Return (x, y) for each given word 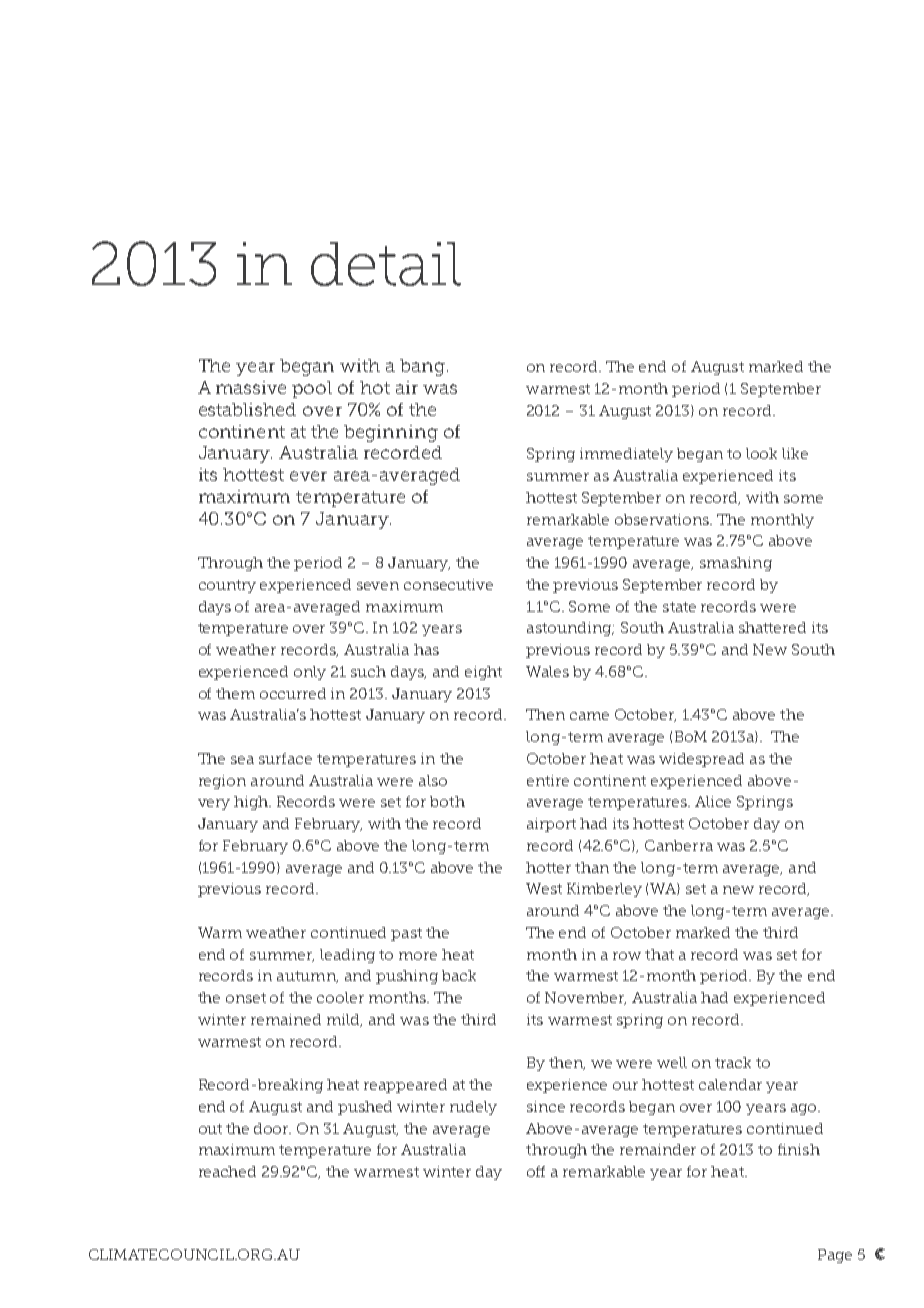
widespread (701, 760)
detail (386, 264)
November (585, 998)
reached (227, 1171)
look (761, 453)
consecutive (448, 584)
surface (285, 758)
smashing (736, 564)
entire (548, 780)
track (733, 1062)
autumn (307, 977)
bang (422, 367)
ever (308, 476)
